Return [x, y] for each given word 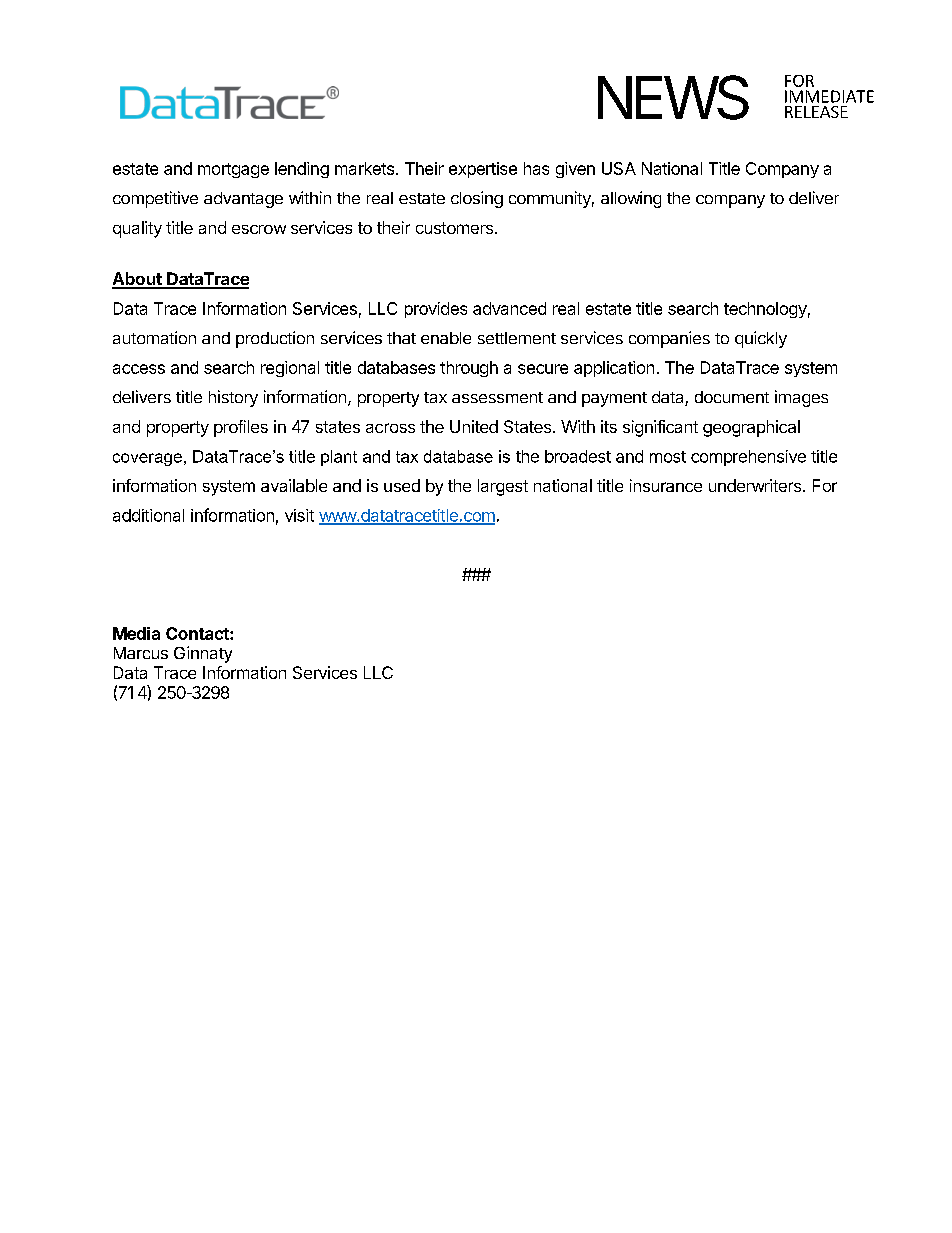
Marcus [141, 653]
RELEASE [816, 112]
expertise [483, 170]
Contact [198, 633]
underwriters [756, 485]
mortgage [233, 170]
